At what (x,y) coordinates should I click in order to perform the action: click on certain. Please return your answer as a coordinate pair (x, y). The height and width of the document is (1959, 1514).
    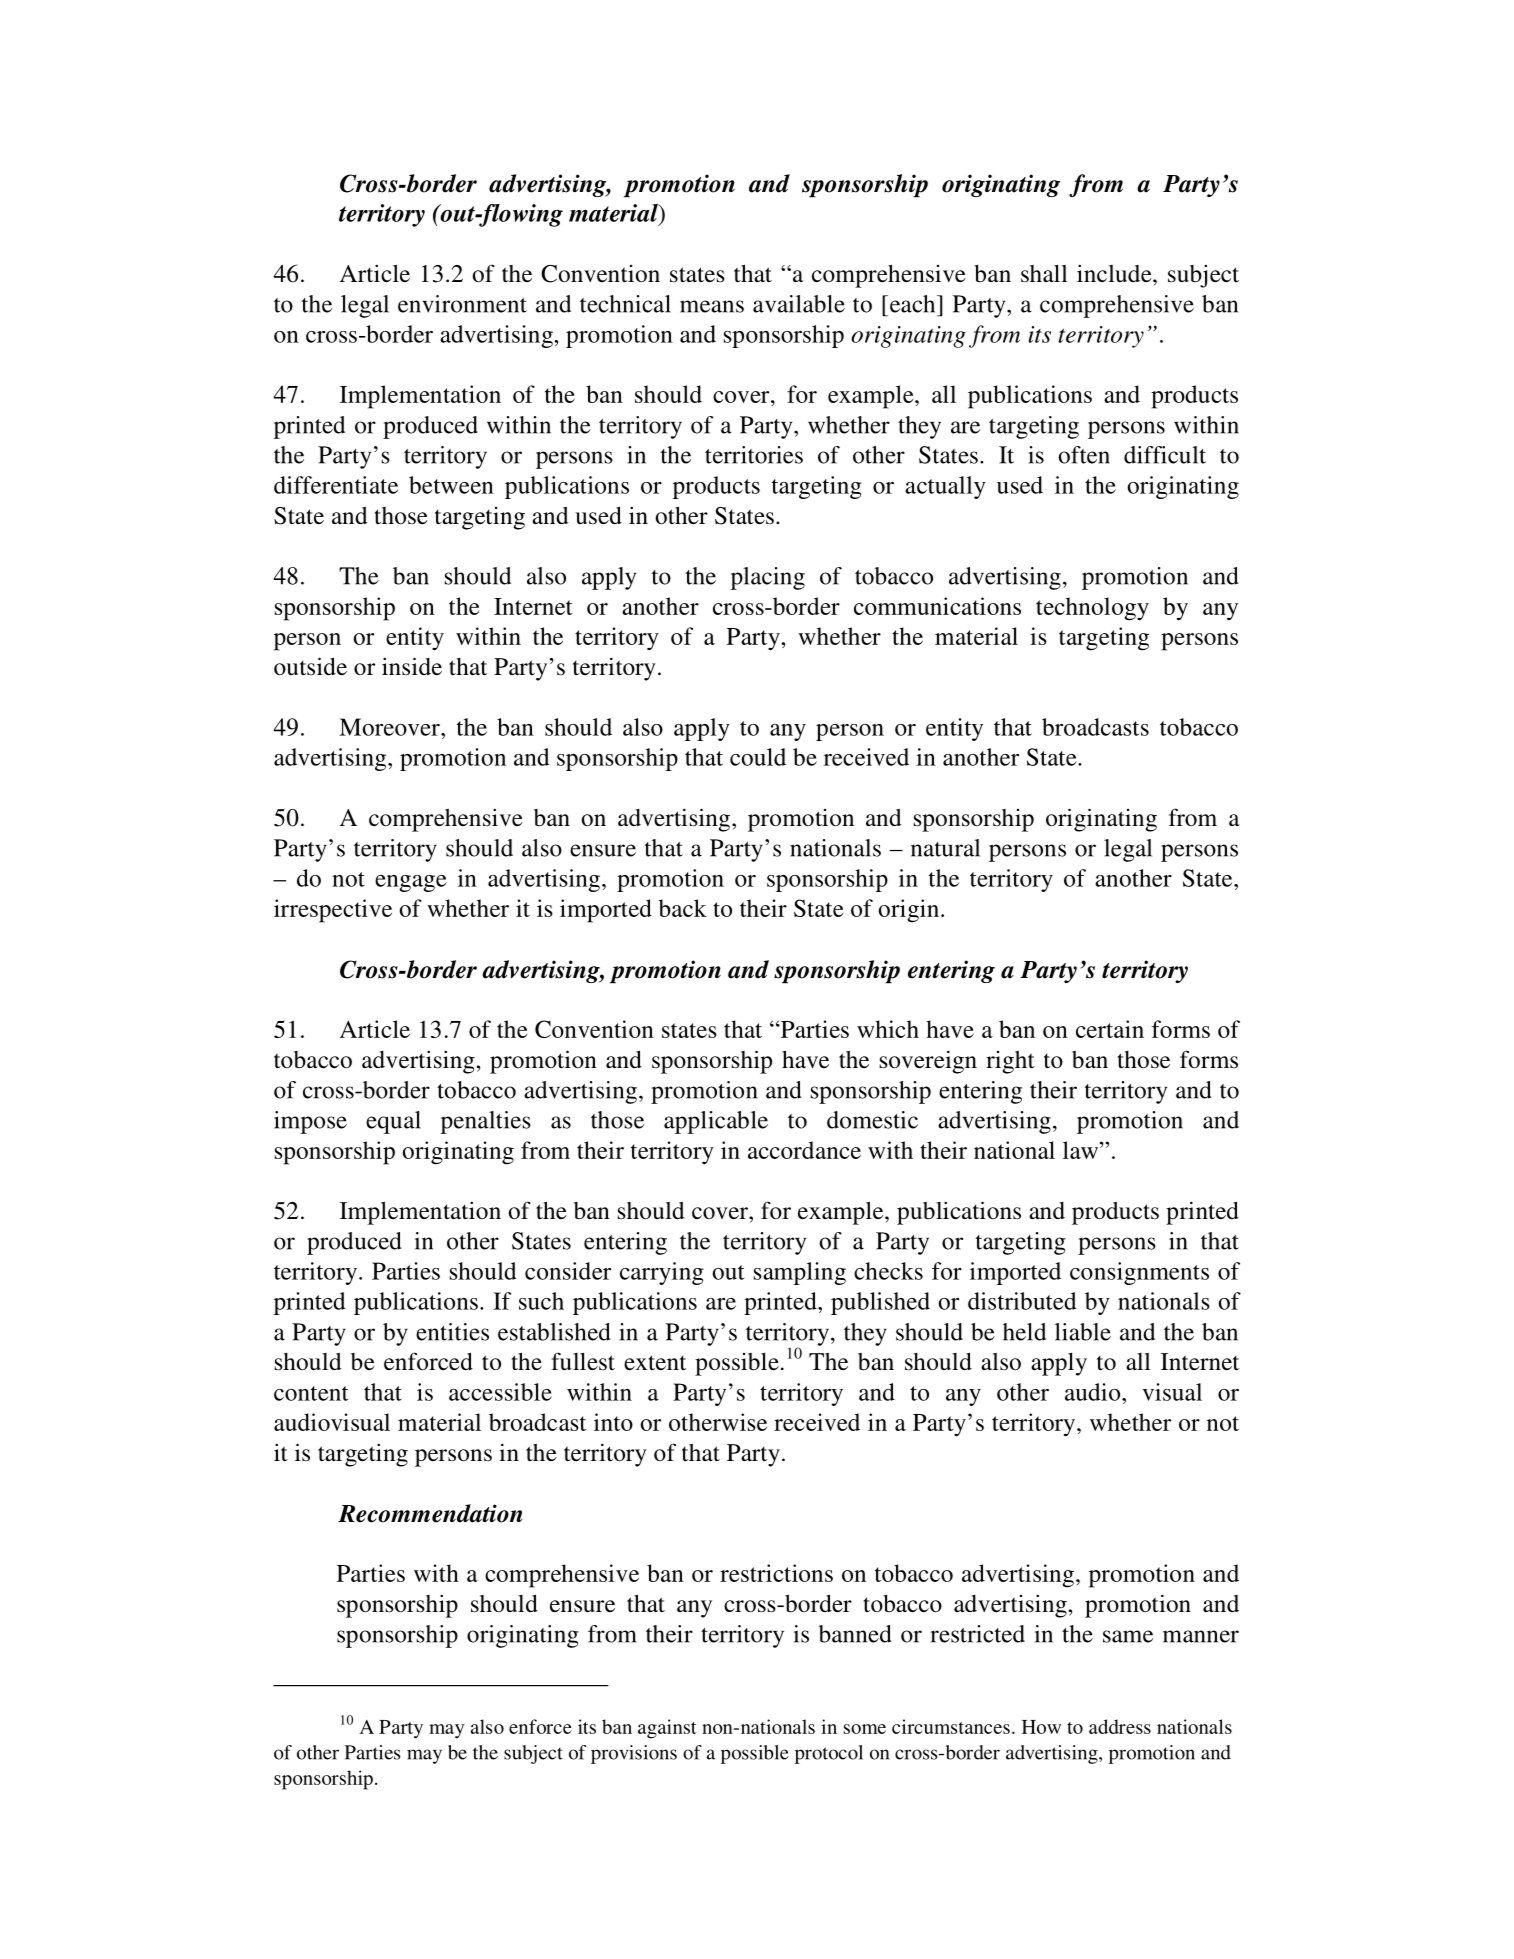
    Looking at the image, I should click on (1110, 1029).
